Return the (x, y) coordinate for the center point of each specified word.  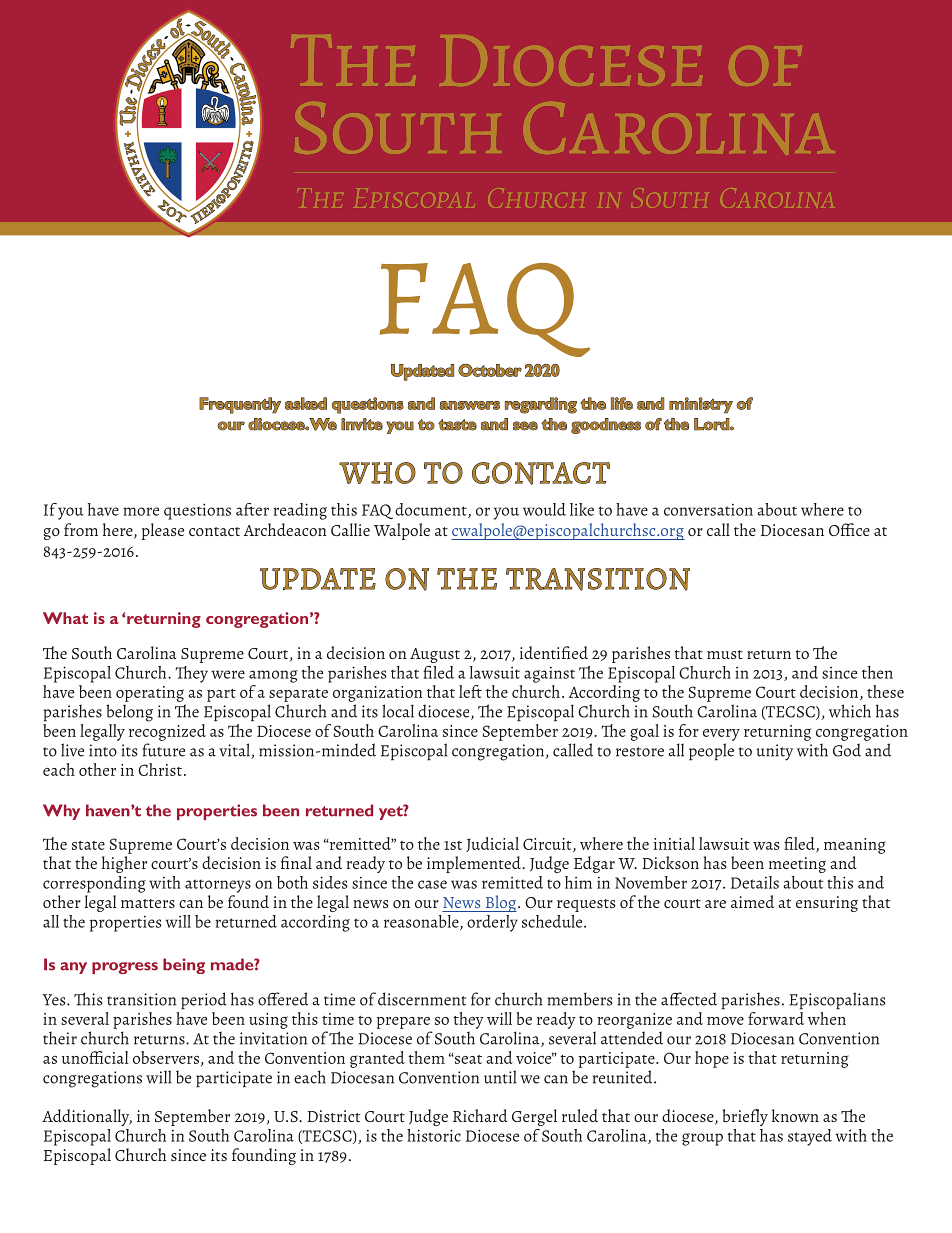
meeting (797, 865)
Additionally (87, 1117)
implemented (475, 864)
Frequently (240, 405)
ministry (701, 405)
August (435, 655)
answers (469, 405)
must (725, 654)
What (65, 618)
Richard (480, 1115)
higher (124, 864)
